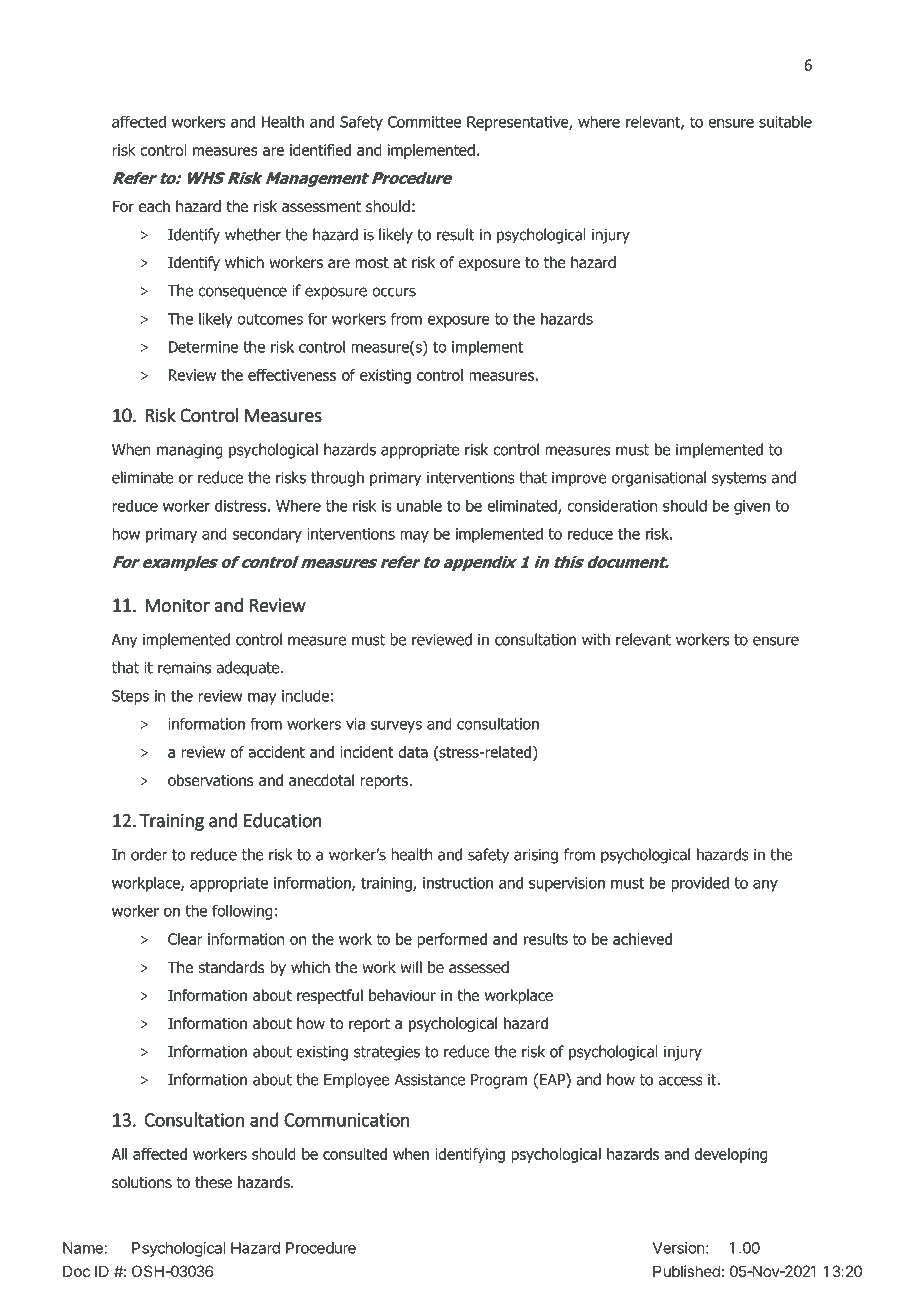  What do you see at coordinates (596, 639) in the screenshot?
I see `with` at bounding box center [596, 639].
